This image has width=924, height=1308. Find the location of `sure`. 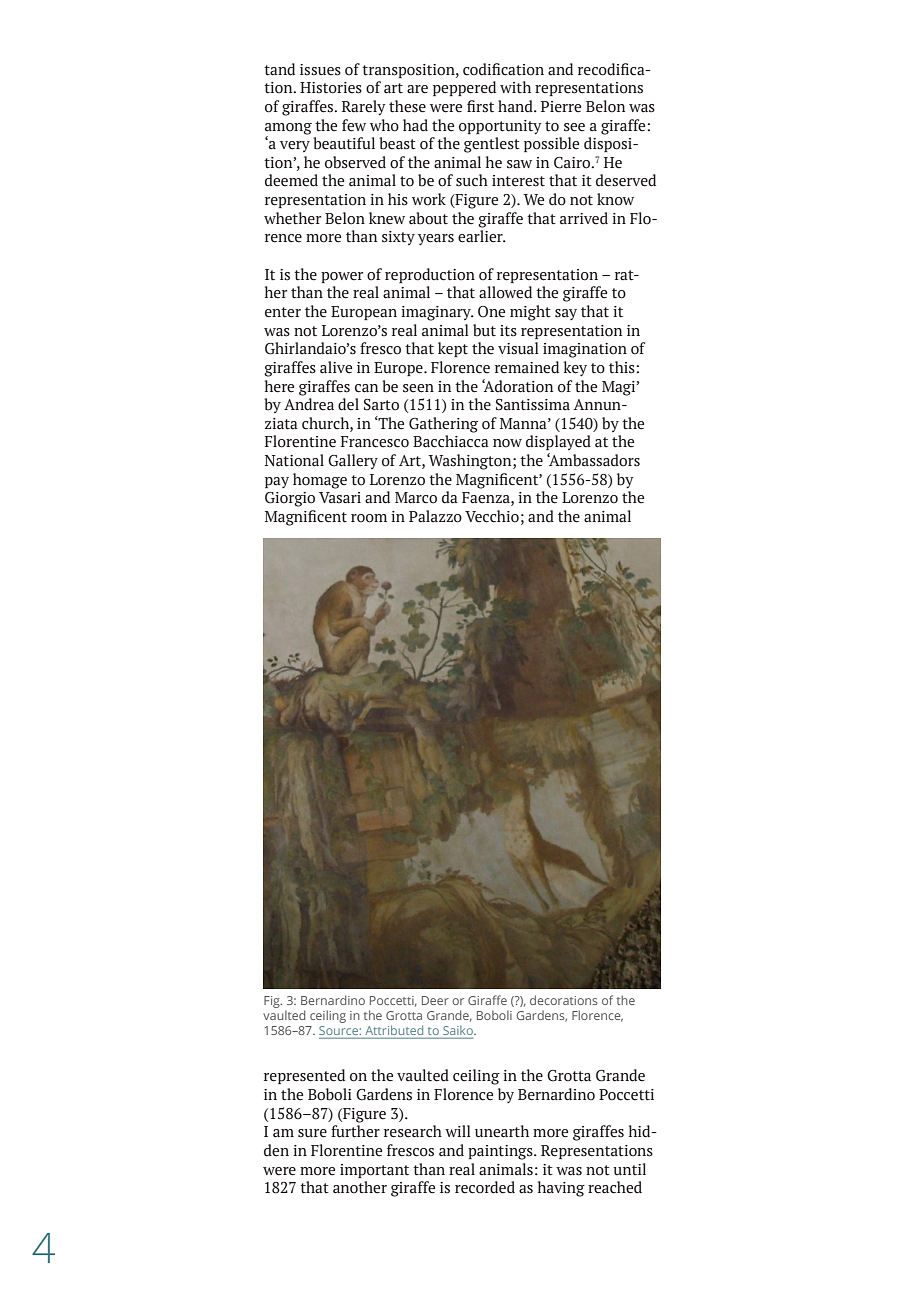

sure is located at coordinates (312, 1133).
